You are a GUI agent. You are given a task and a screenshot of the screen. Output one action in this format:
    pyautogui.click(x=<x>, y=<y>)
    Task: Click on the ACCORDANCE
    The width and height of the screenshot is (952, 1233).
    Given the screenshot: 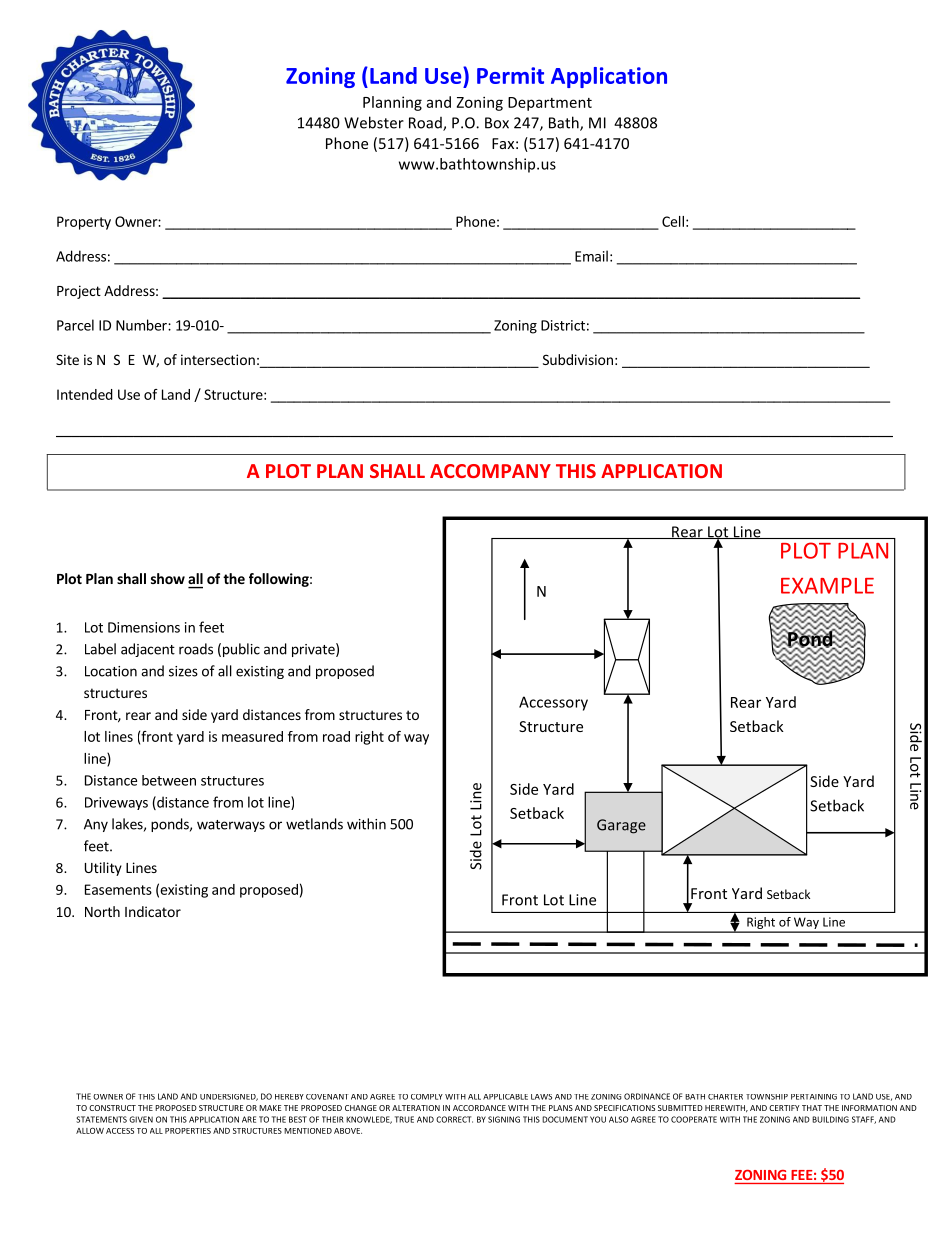 What is the action you would take?
    pyautogui.click(x=479, y=1108)
